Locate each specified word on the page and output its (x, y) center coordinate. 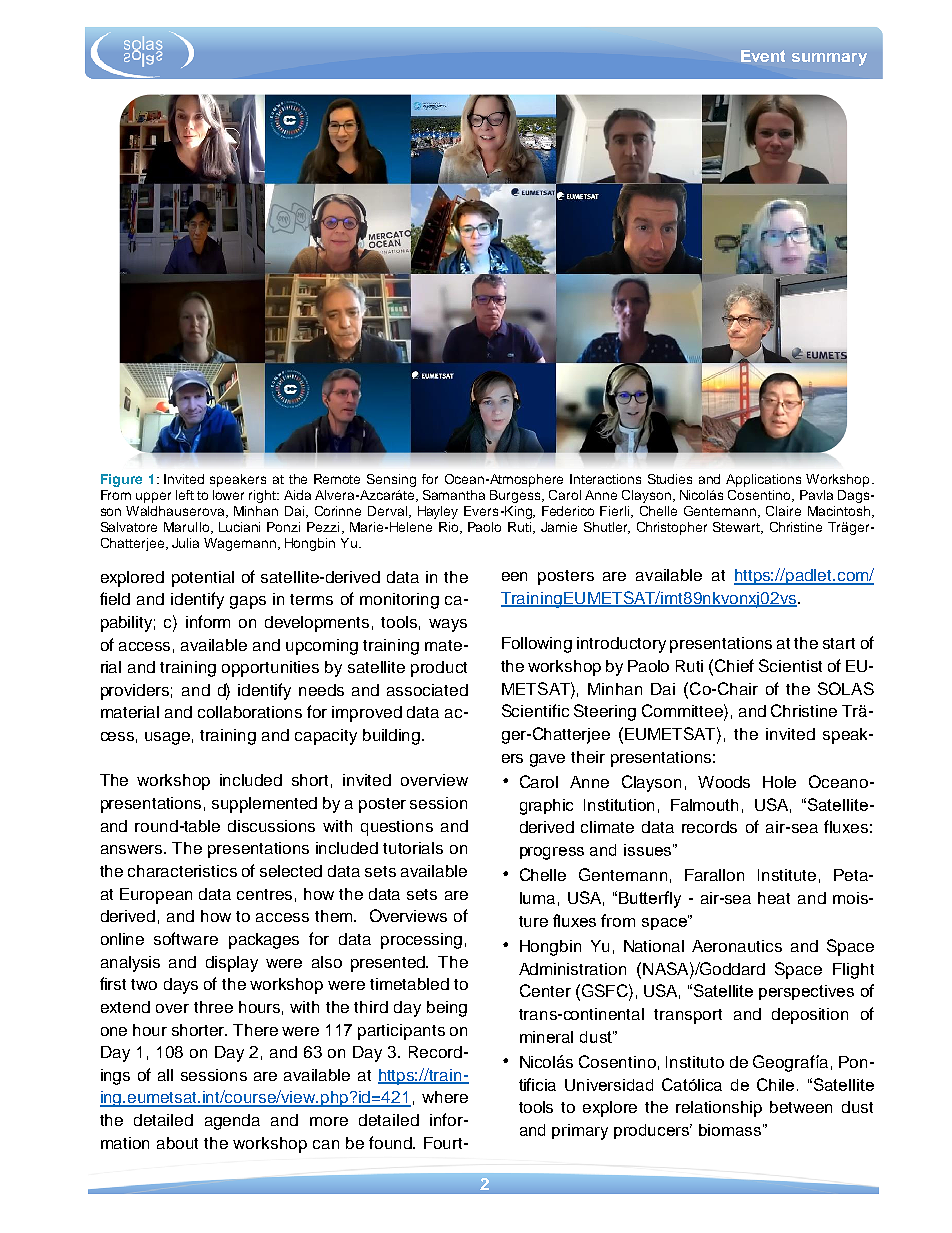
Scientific (535, 710)
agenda (232, 1122)
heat (774, 898)
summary (829, 59)
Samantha (454, 495)
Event (763, 56)
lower (228, 495)
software (186, 938)
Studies (670, 479)
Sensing (391, 480)
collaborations (250, 712)
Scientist (790, 665)
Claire (783, 511)
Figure (121, 480)
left (185, 495)
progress (552, 853)
